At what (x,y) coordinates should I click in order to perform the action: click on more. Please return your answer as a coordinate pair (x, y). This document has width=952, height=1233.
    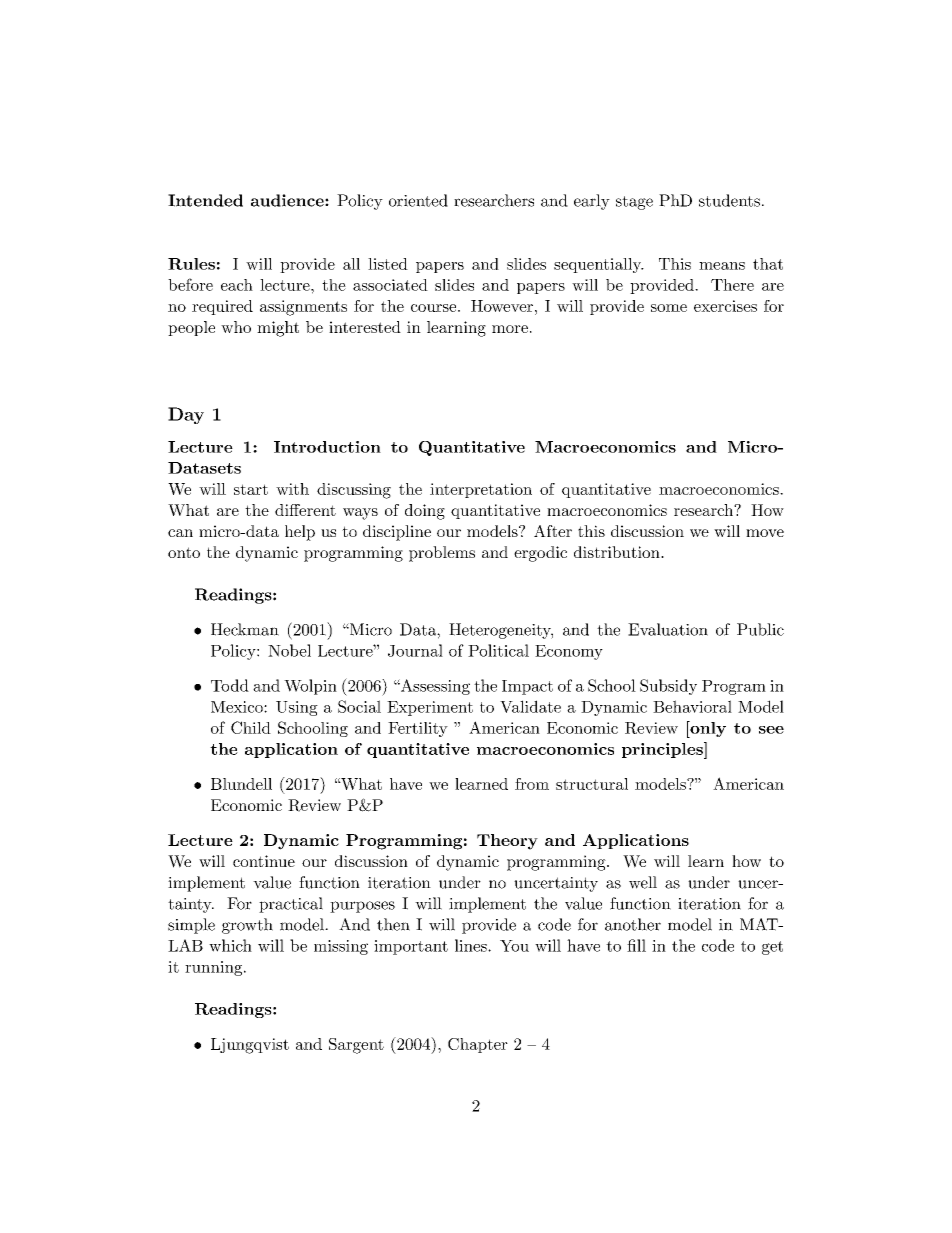
    Looking at the image, I should click on (510, 329).
